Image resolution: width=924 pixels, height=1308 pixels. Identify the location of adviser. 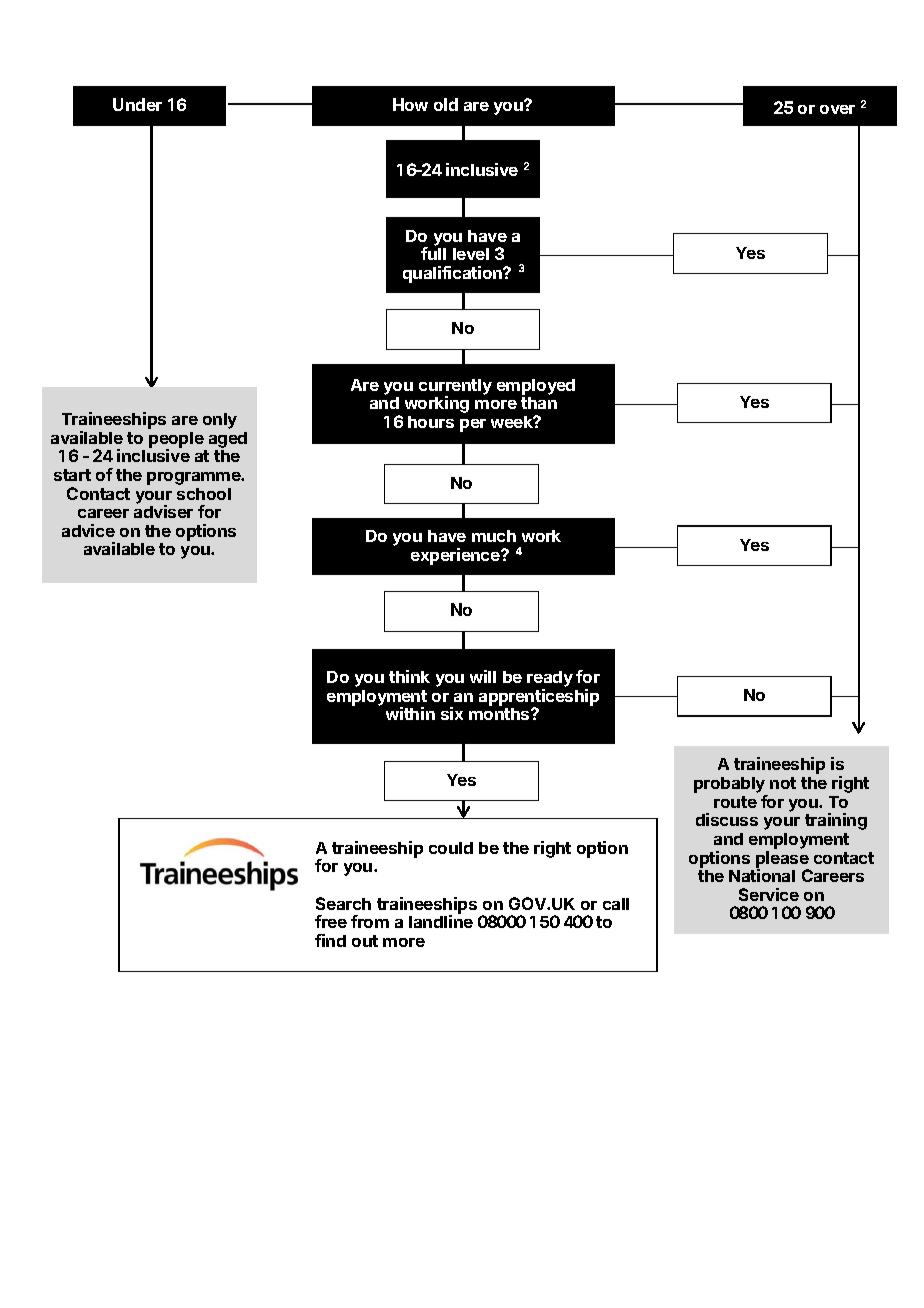
(163, 511).
